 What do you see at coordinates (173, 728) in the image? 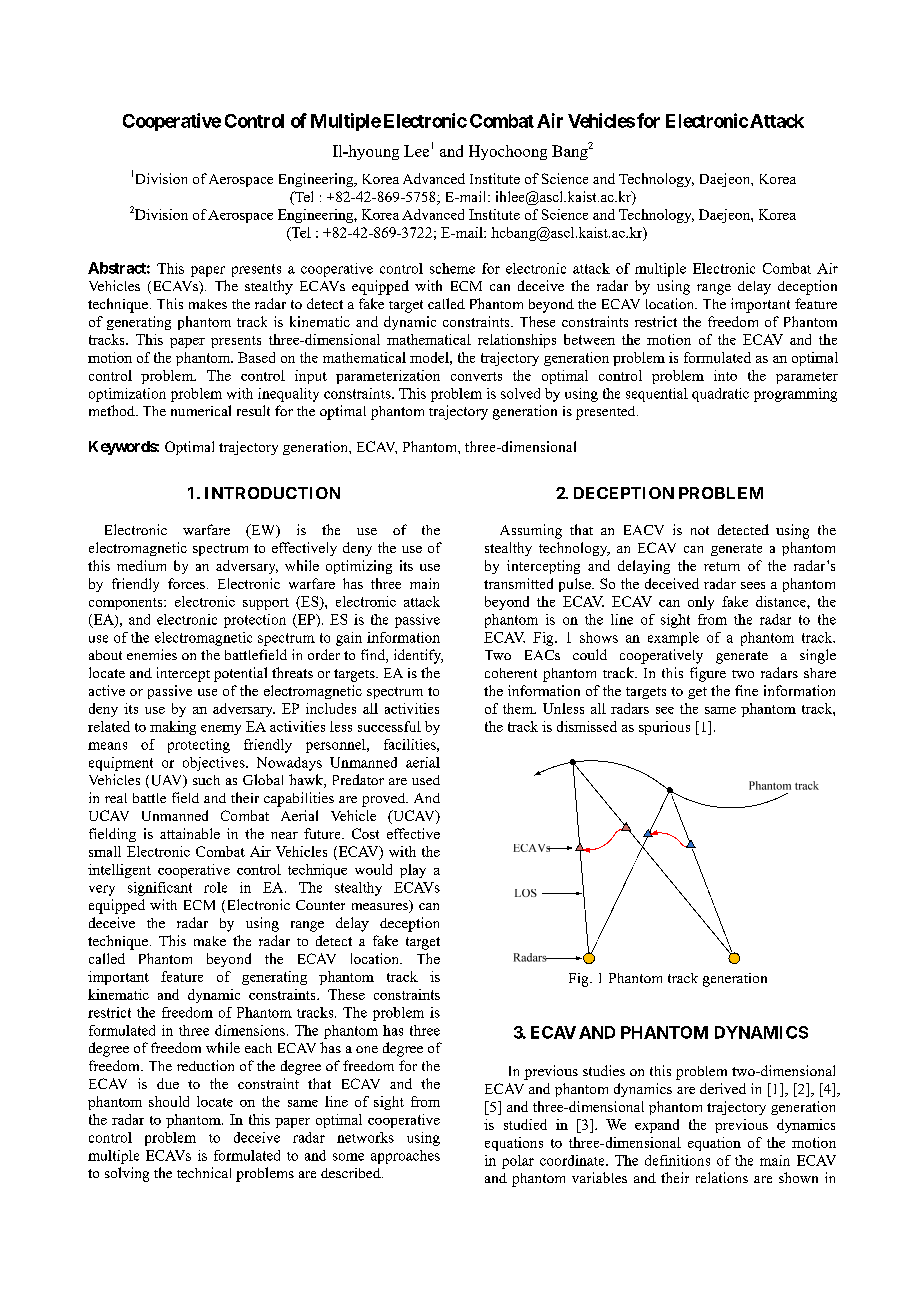
I see `making` at bounding box center [173, 728].
